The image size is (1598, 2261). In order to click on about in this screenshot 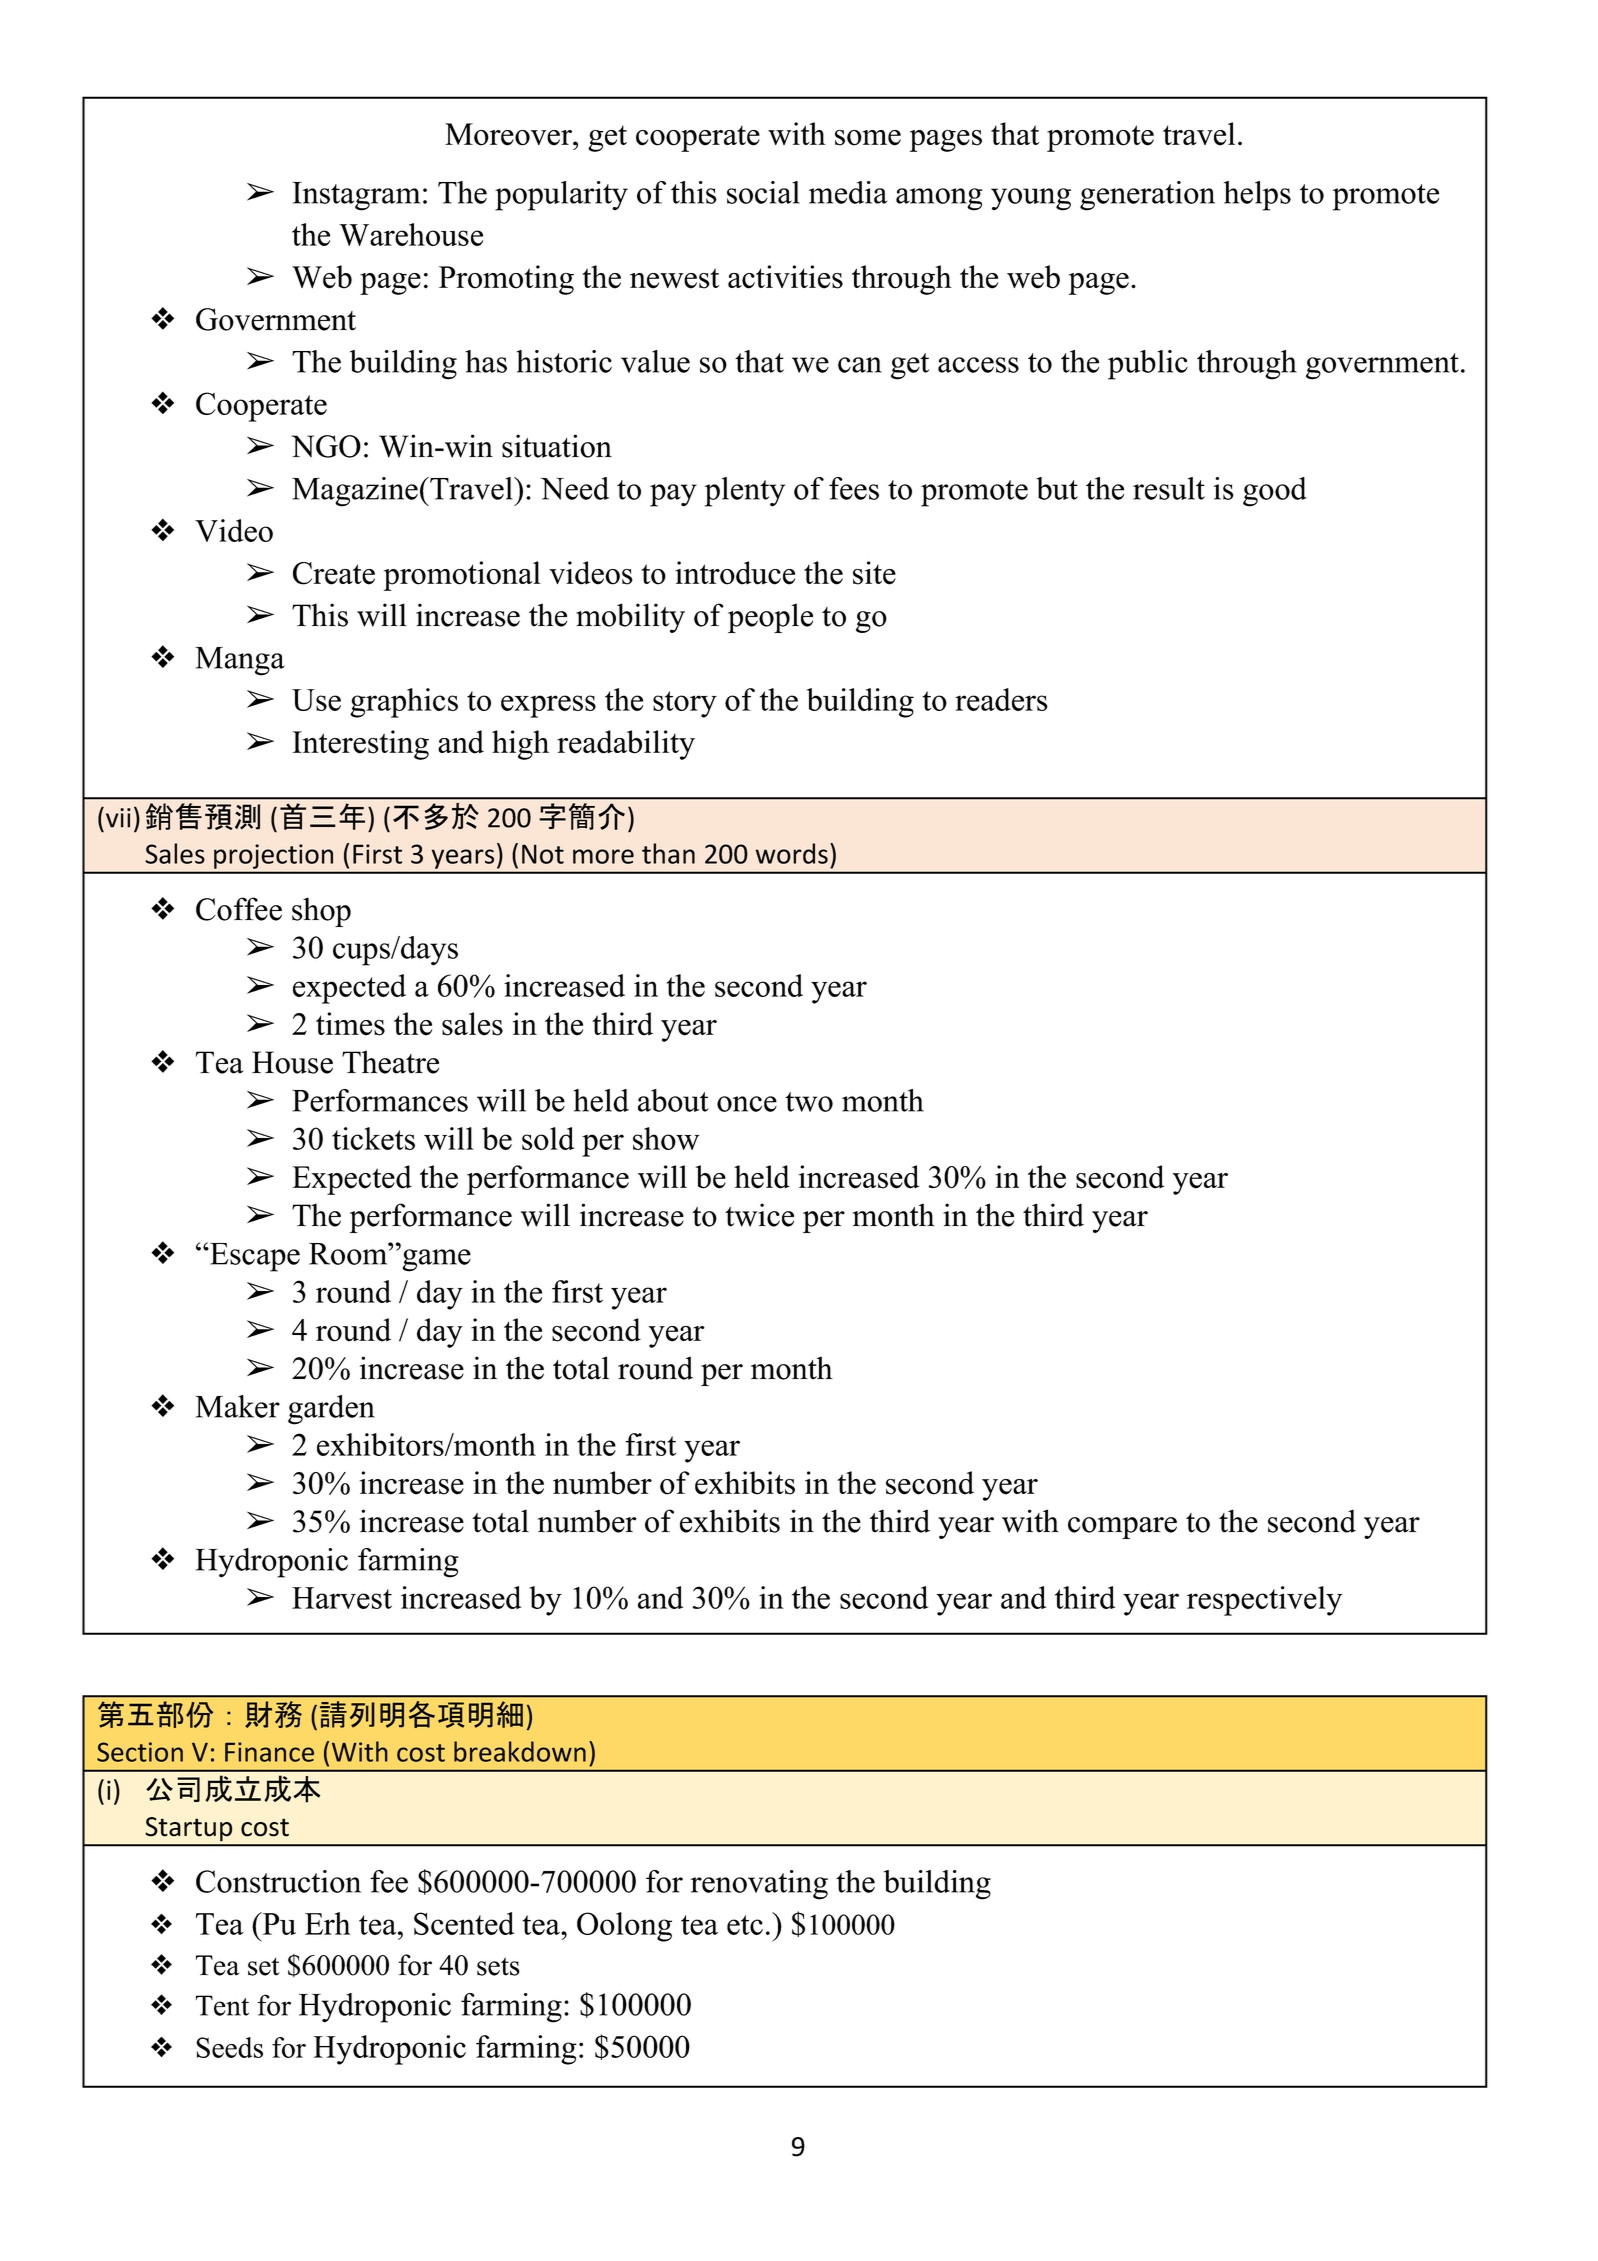, I will do `click(673, 1100)`.
